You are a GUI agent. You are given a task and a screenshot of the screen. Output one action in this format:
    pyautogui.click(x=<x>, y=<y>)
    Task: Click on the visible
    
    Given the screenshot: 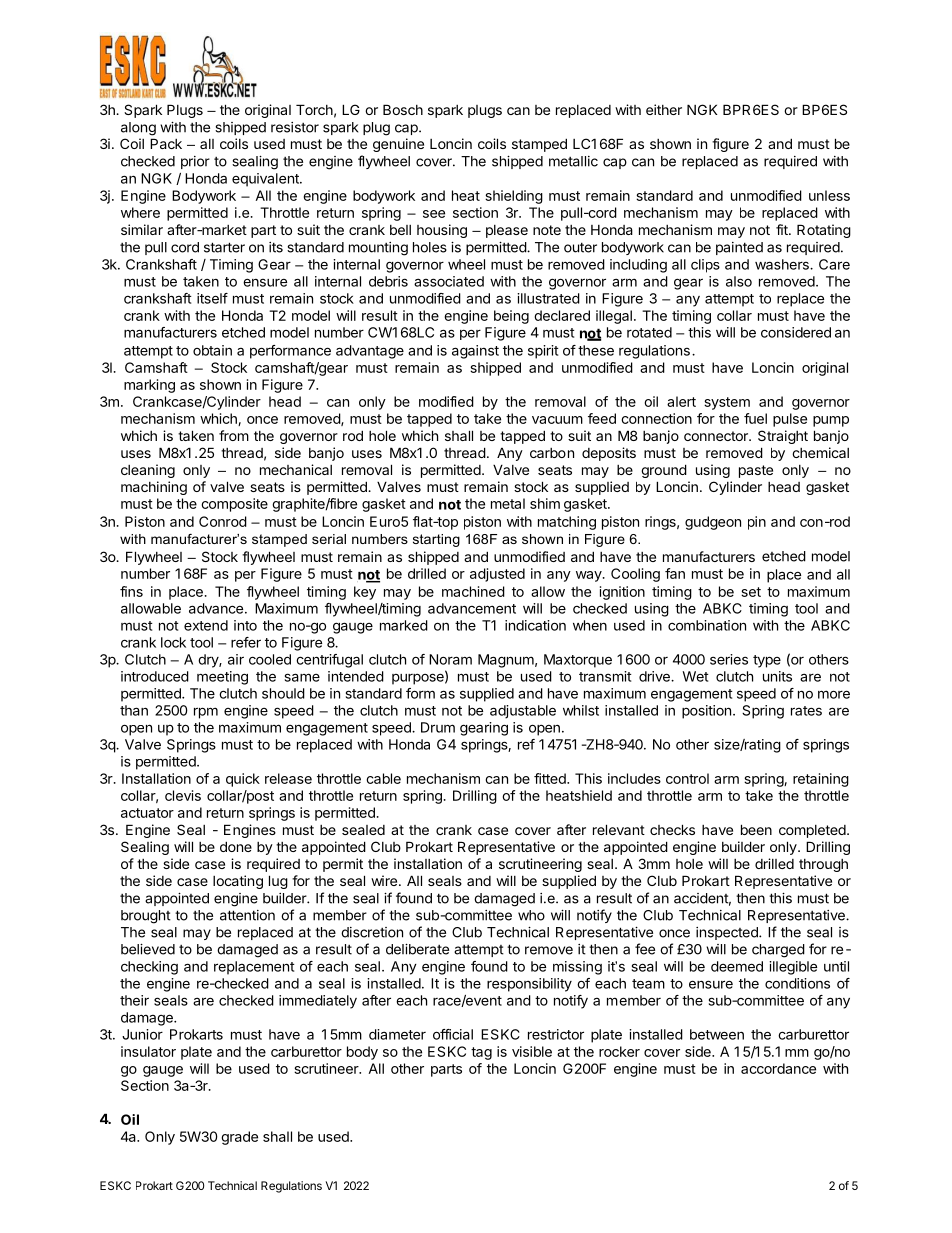 What is the action you would take?
    pyautogui.click(x=532, y=1051)
